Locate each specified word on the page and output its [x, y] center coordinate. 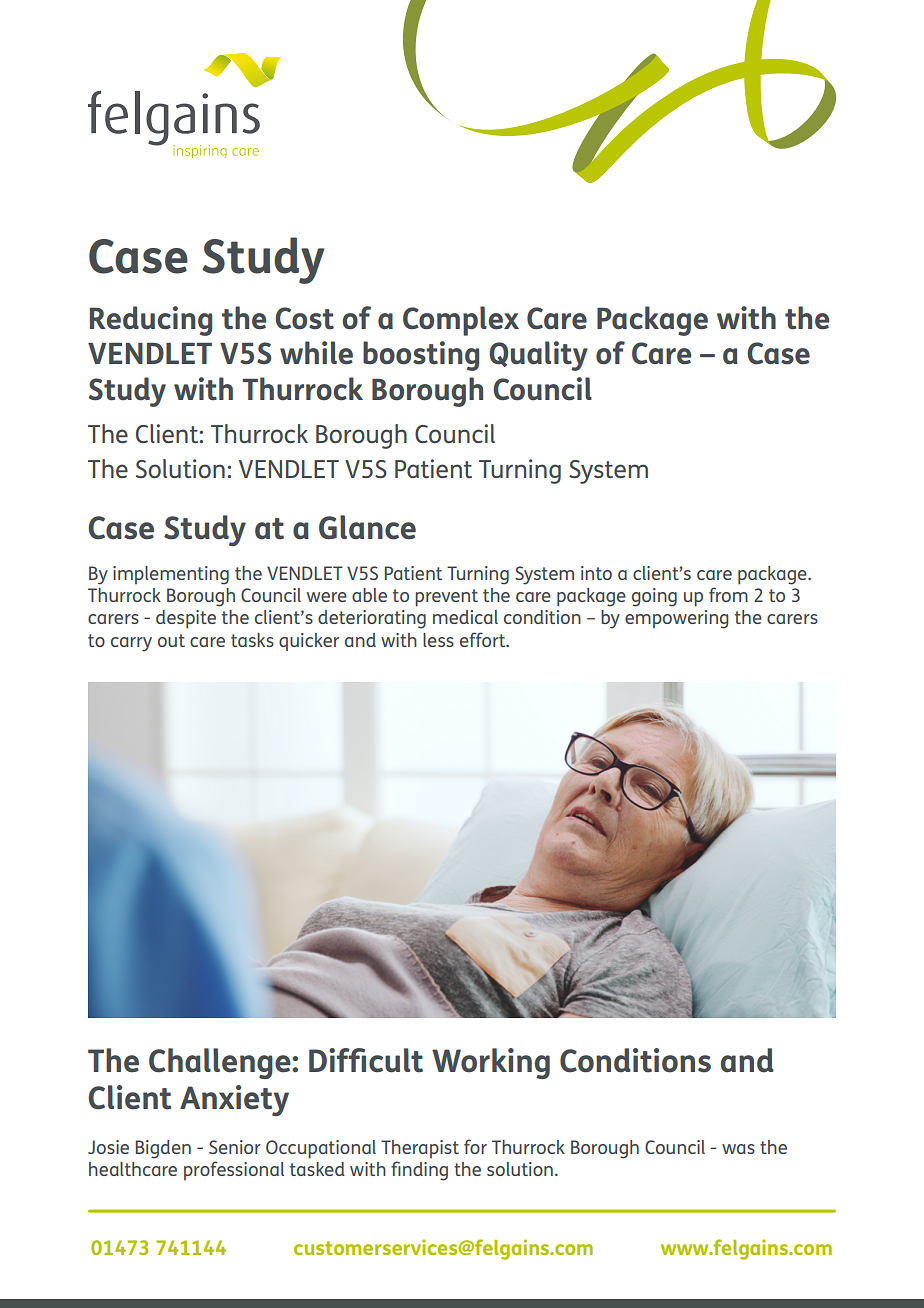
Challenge [221, 1063]
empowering [677, 619]
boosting [421, 356]
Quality [538, 356]
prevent [446, 598]
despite [186, 619]
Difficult [366, 1060]
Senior [235, 1147]
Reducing [151, 321]
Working [491, 1063]
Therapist [420, 1149]
